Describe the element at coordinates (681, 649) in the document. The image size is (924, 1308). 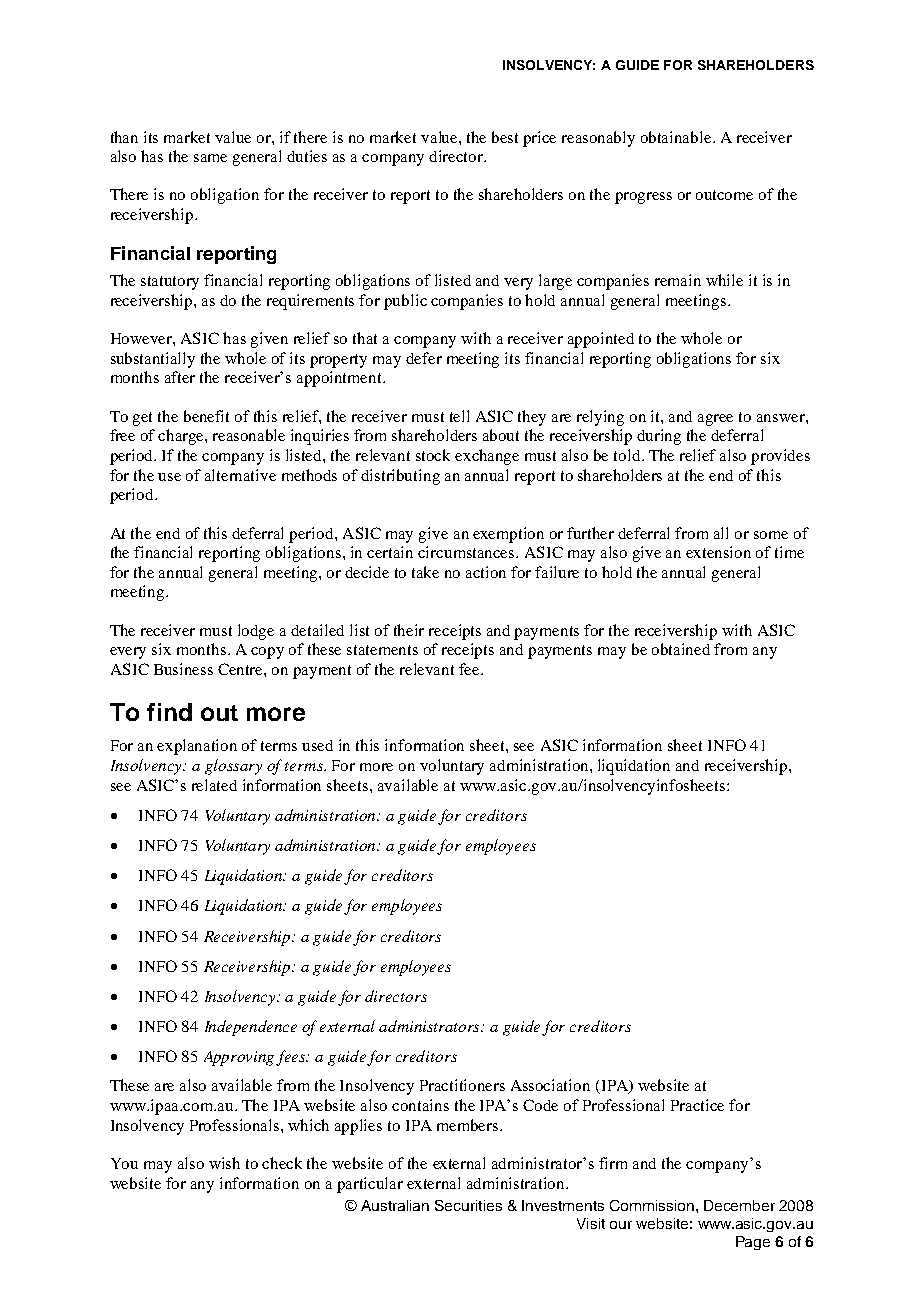
I see `obtained` at that location.
